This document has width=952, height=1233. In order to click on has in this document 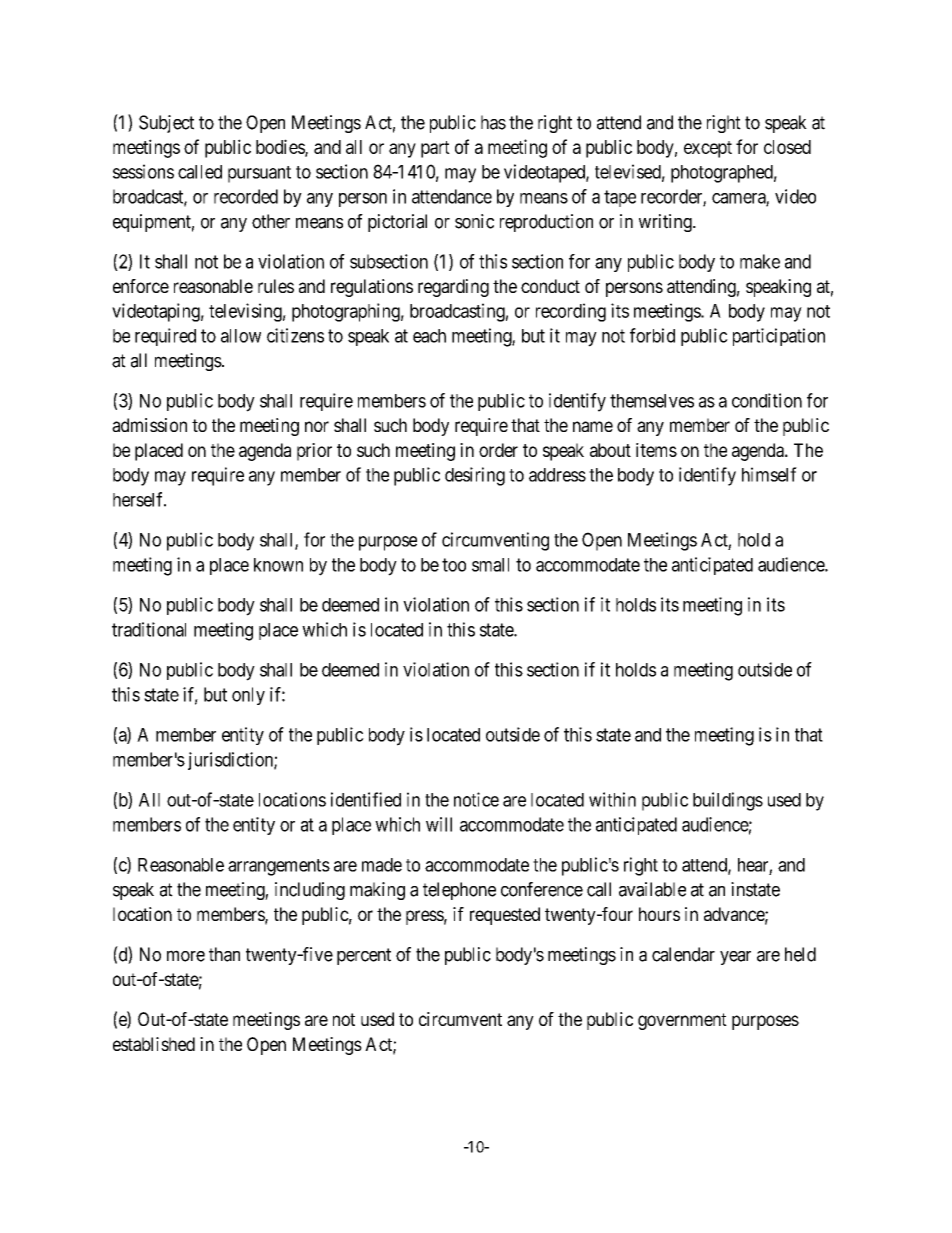, I will do `click(493, 122)`.
